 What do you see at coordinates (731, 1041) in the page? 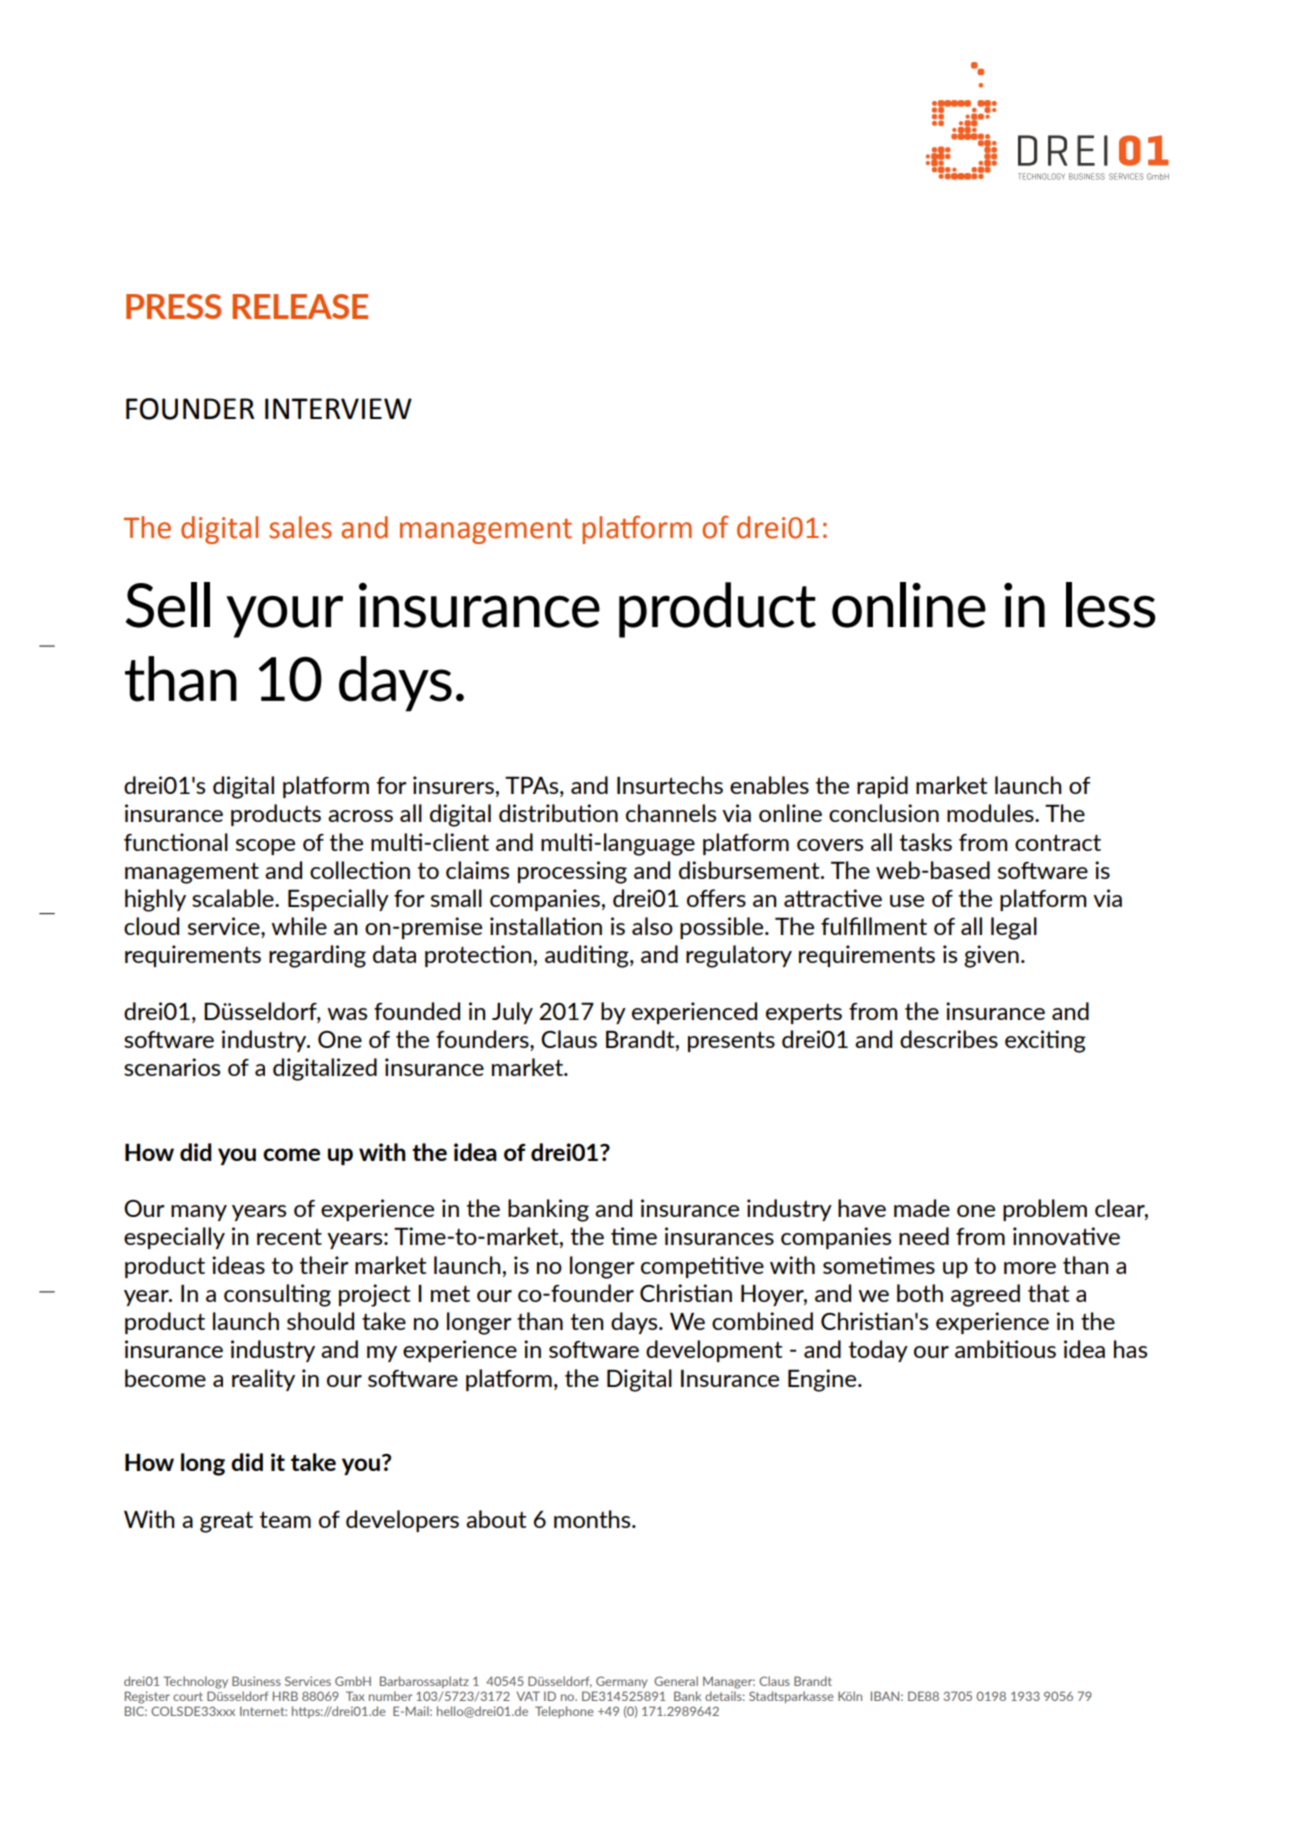
I see `presents` at bounding box center [731, 1041].
